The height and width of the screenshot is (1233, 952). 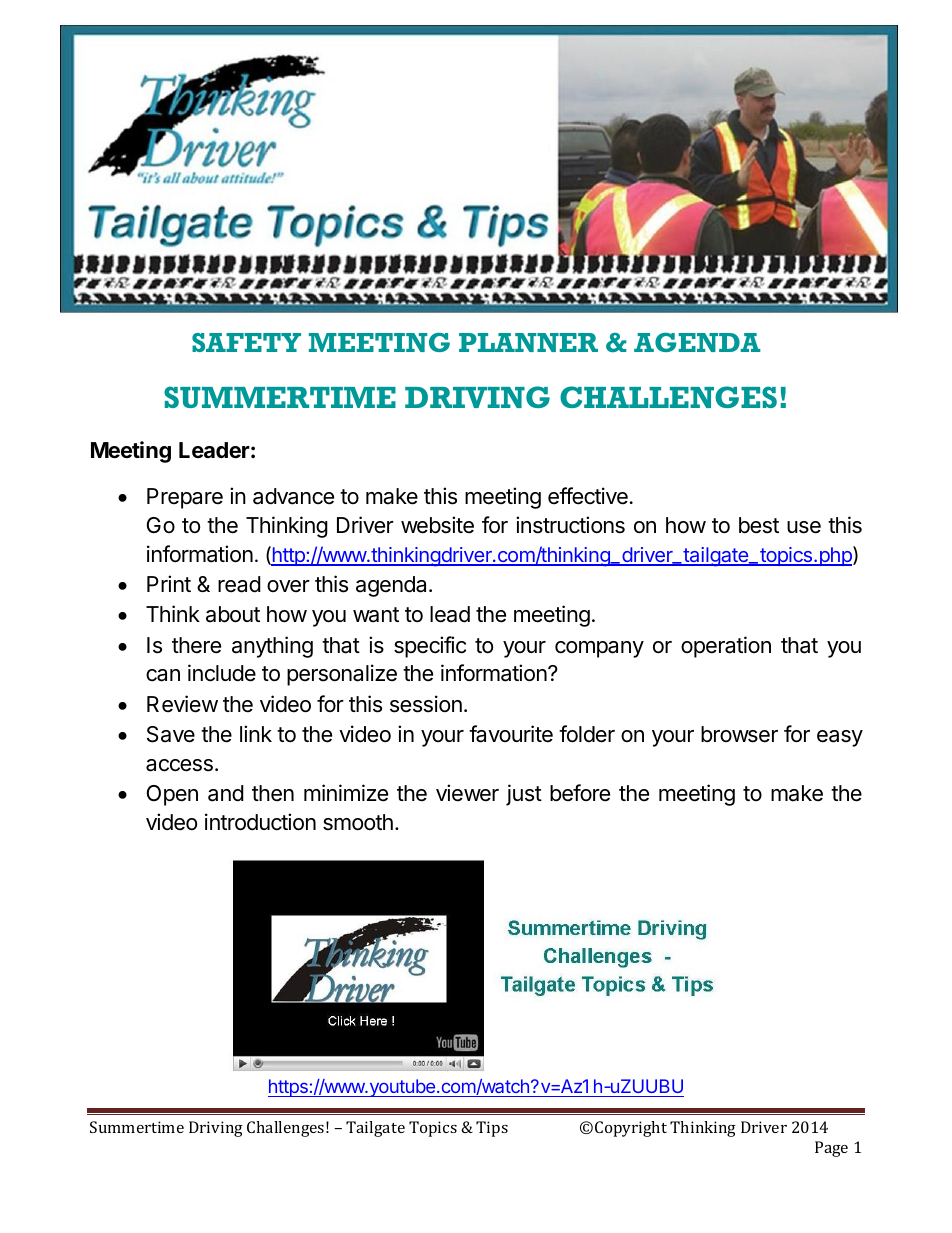 What do you see at coordinates (492, 1129) in the screenshot?
I see `Tips` at bounding box center [492, 1129].
